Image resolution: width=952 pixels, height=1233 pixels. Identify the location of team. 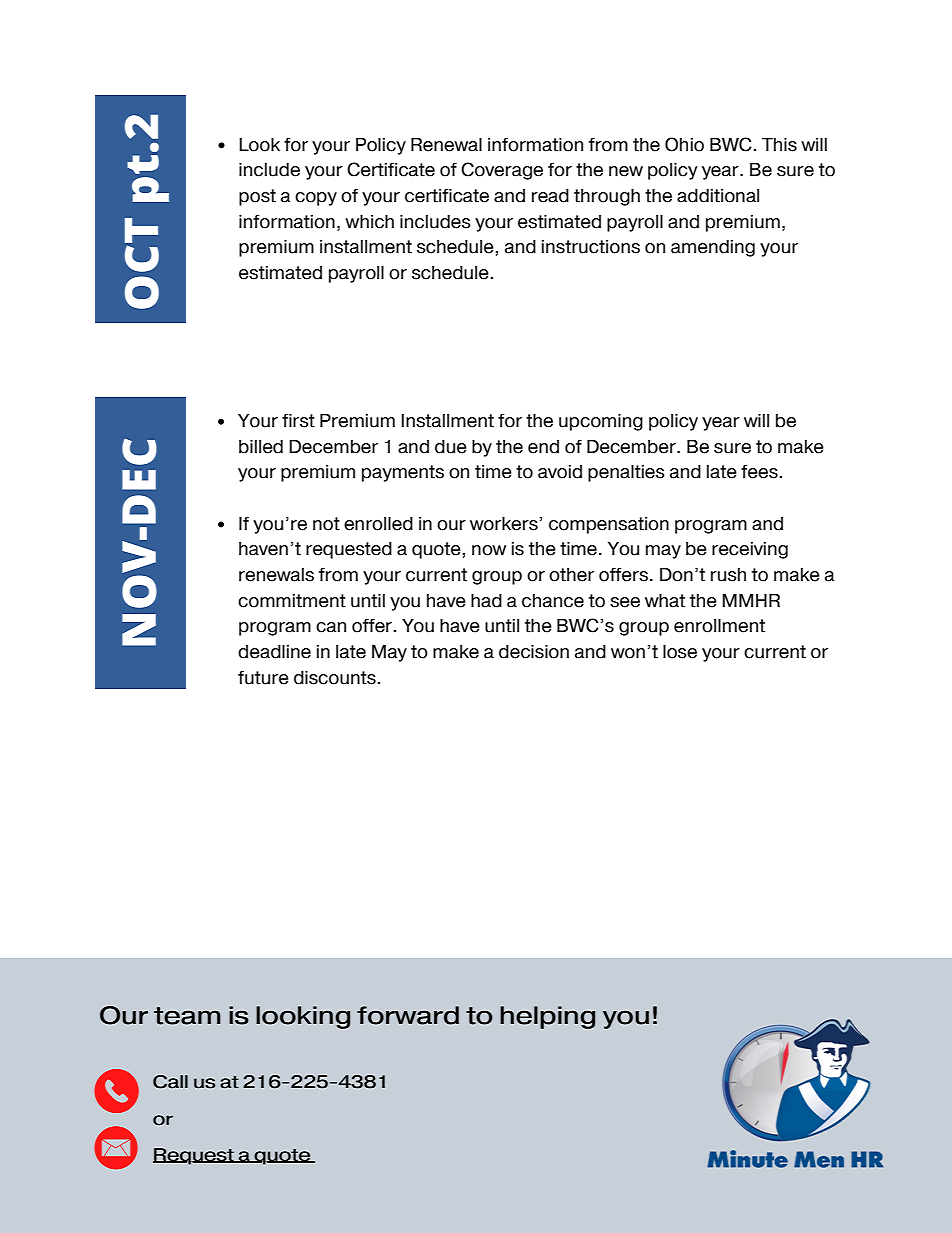
(187, 1016).
